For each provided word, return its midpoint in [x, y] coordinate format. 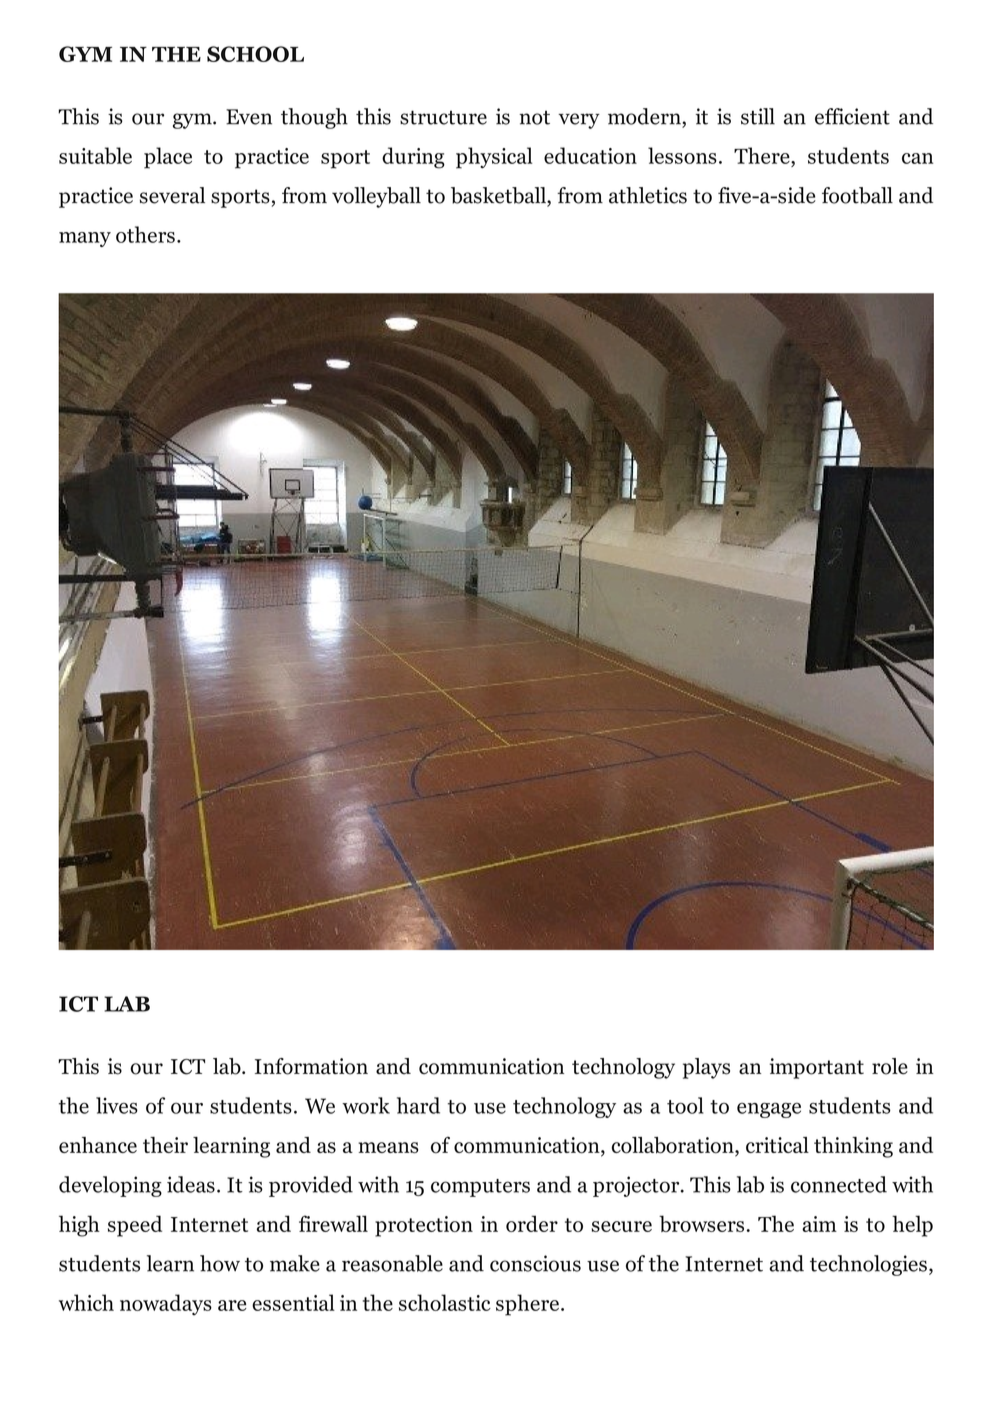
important [816, 1068]
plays [706, 1068]
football [857, 195]
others [145, 234]
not [534, 118]
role [890, 1066]
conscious [535, 1263]
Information [311, 1066]
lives [117, 1105]
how [220, 1263]
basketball [499, 196]
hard [418, 1105]
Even [249, 117]
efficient [852, 116]
